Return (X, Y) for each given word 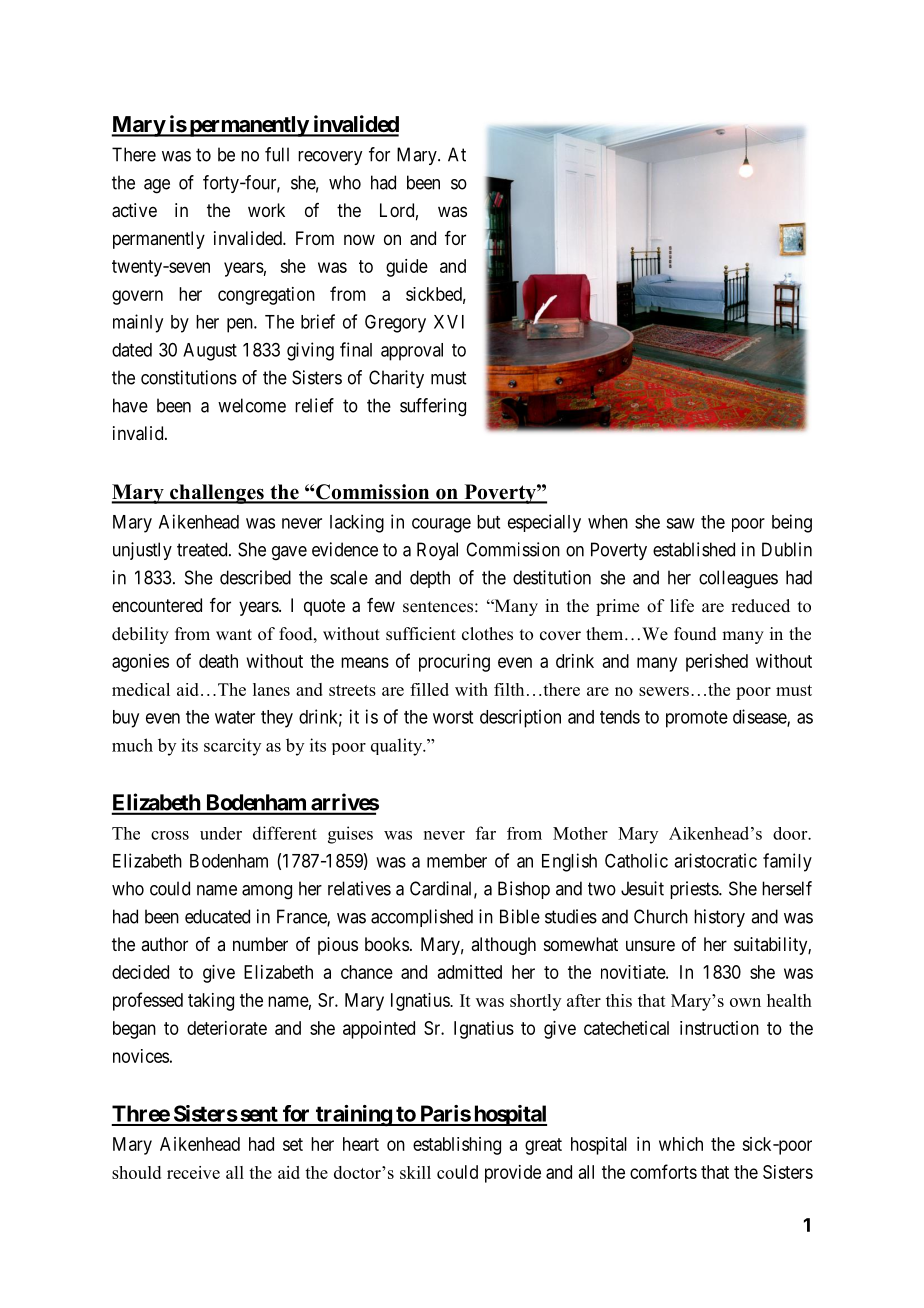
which (681, 1144)
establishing (457, 1146)
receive (193, 1172)
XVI (449, 322)
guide (407, 268)
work (266, 210)
